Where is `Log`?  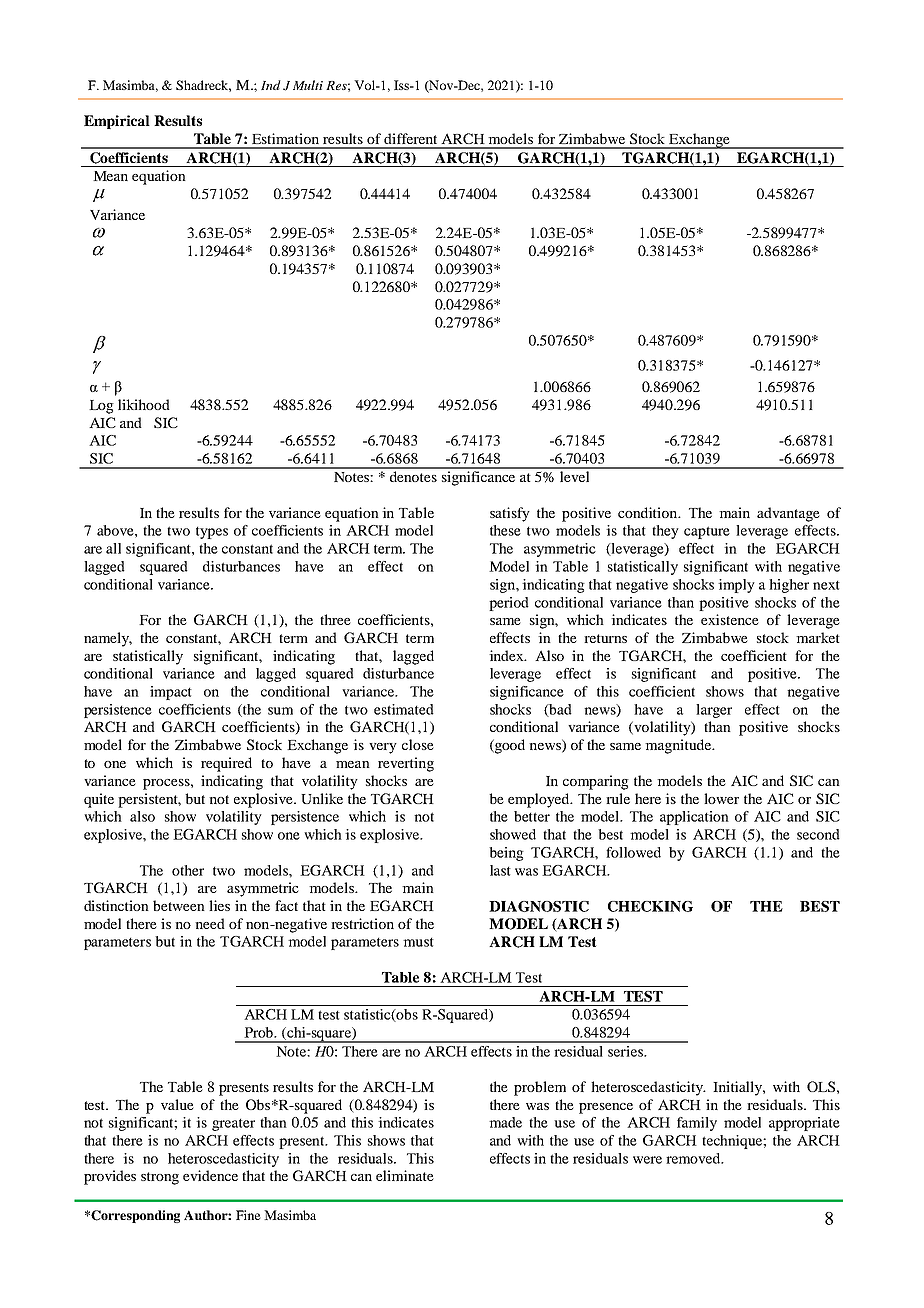
Log is located at coordinates (101, 407).
